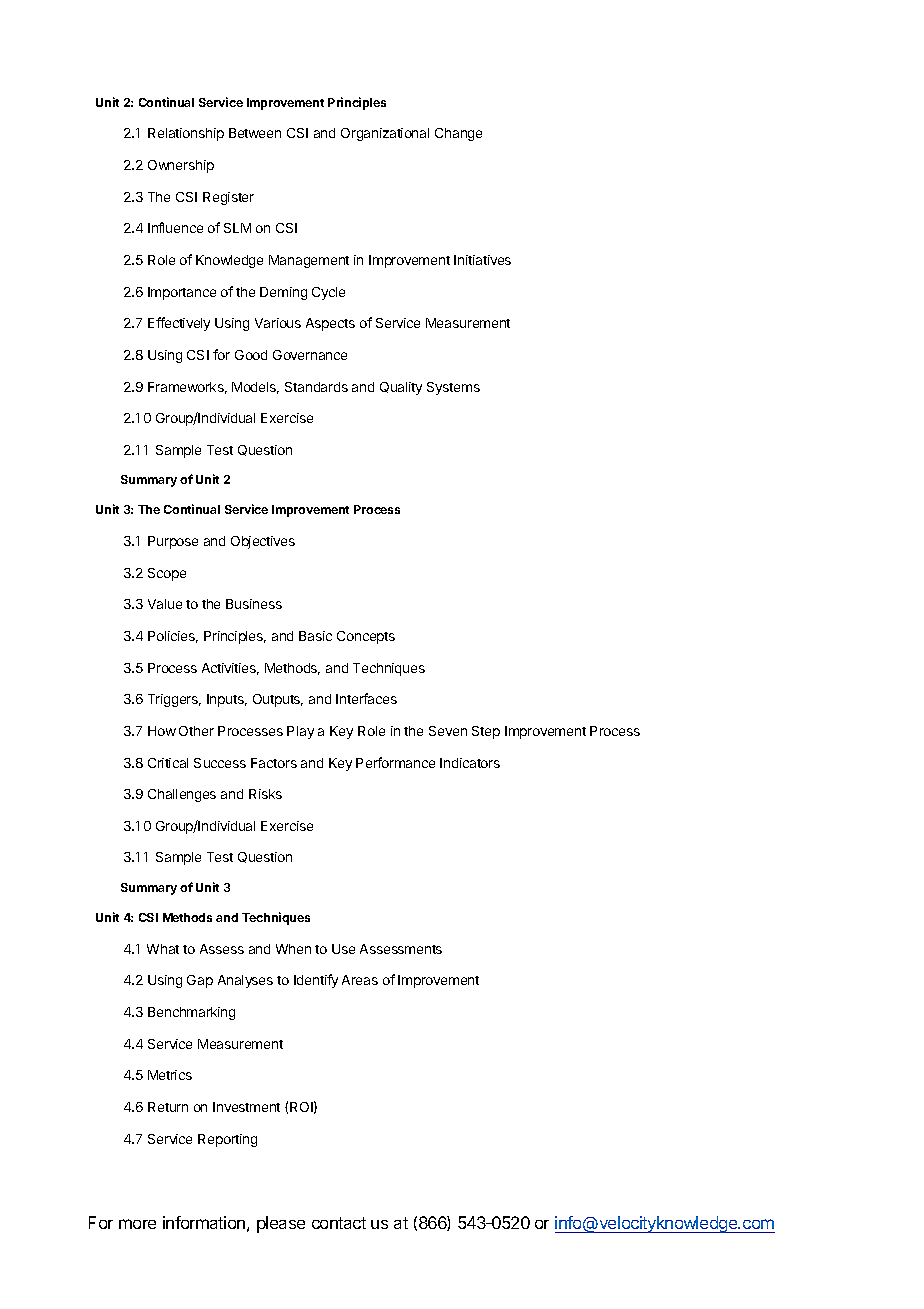 Image resolution: width=924 pixels, height=1309 pixels. What do you see at coordinates (315, 636) in the screenshot?
I see `Basic` at bounding box center [315, 636].
